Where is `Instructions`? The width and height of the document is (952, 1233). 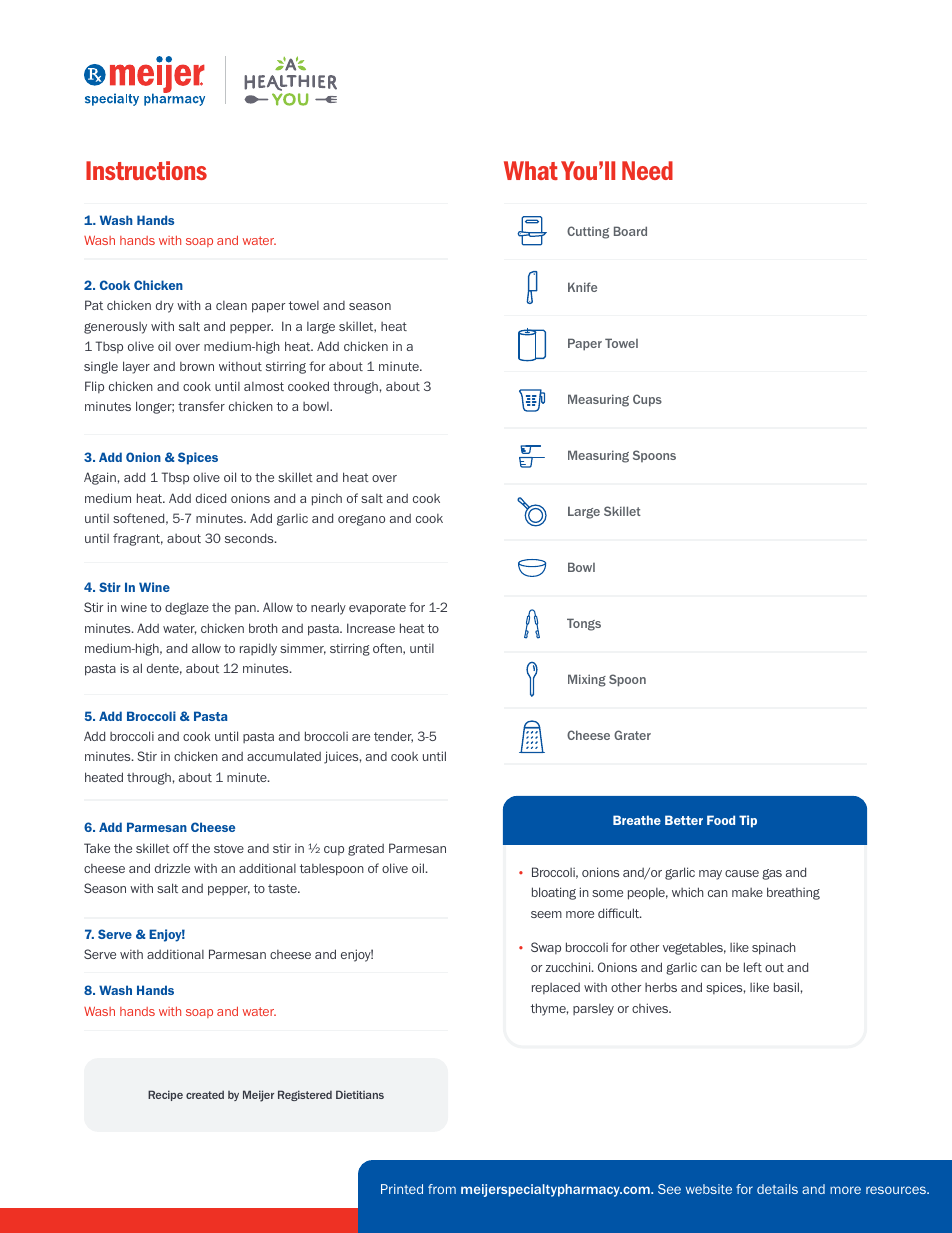
Instructions is located at coordinates (146, 170).
